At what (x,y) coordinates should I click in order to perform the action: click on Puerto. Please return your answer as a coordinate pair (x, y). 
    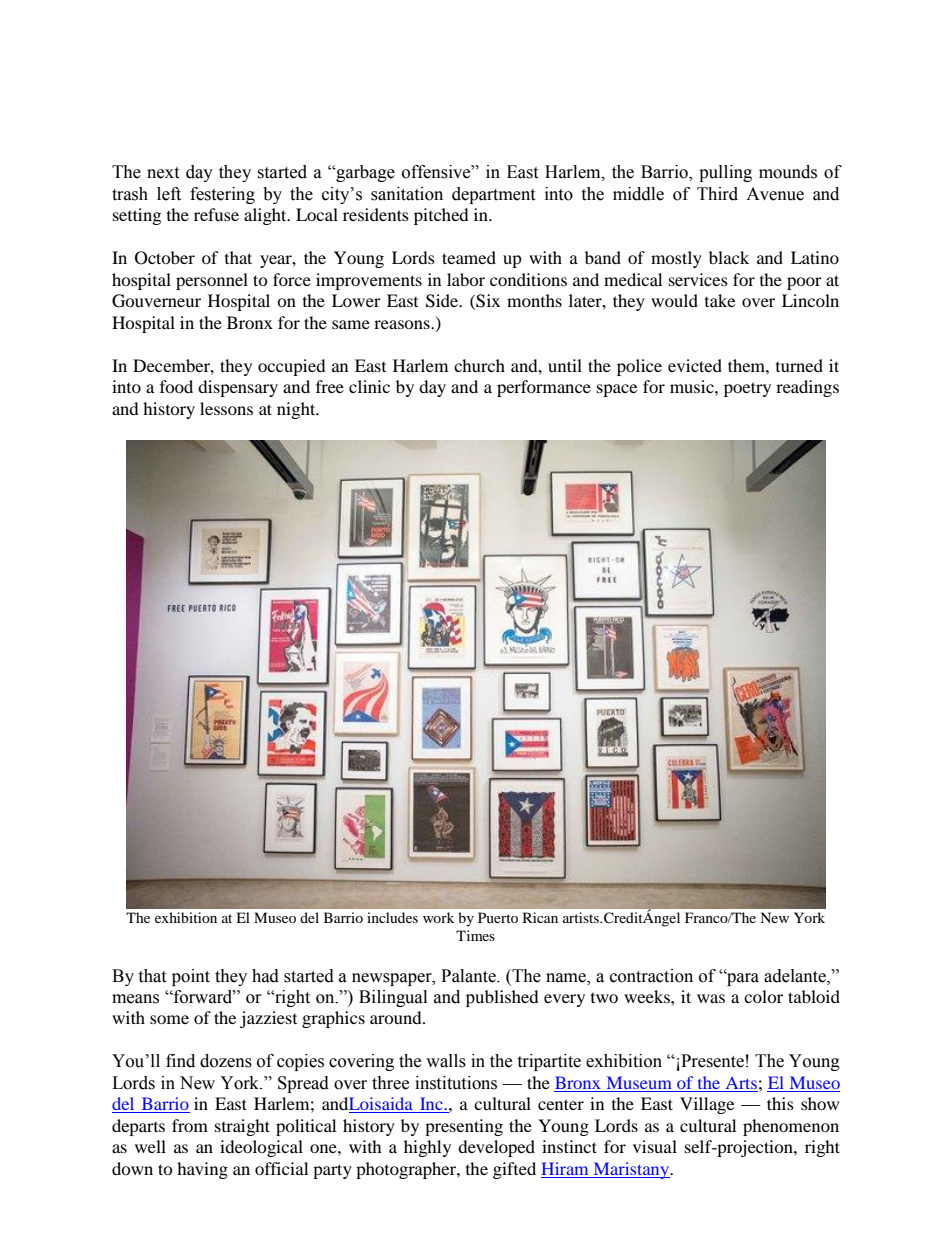
    Looking at the image, I should click on (498, 917).
